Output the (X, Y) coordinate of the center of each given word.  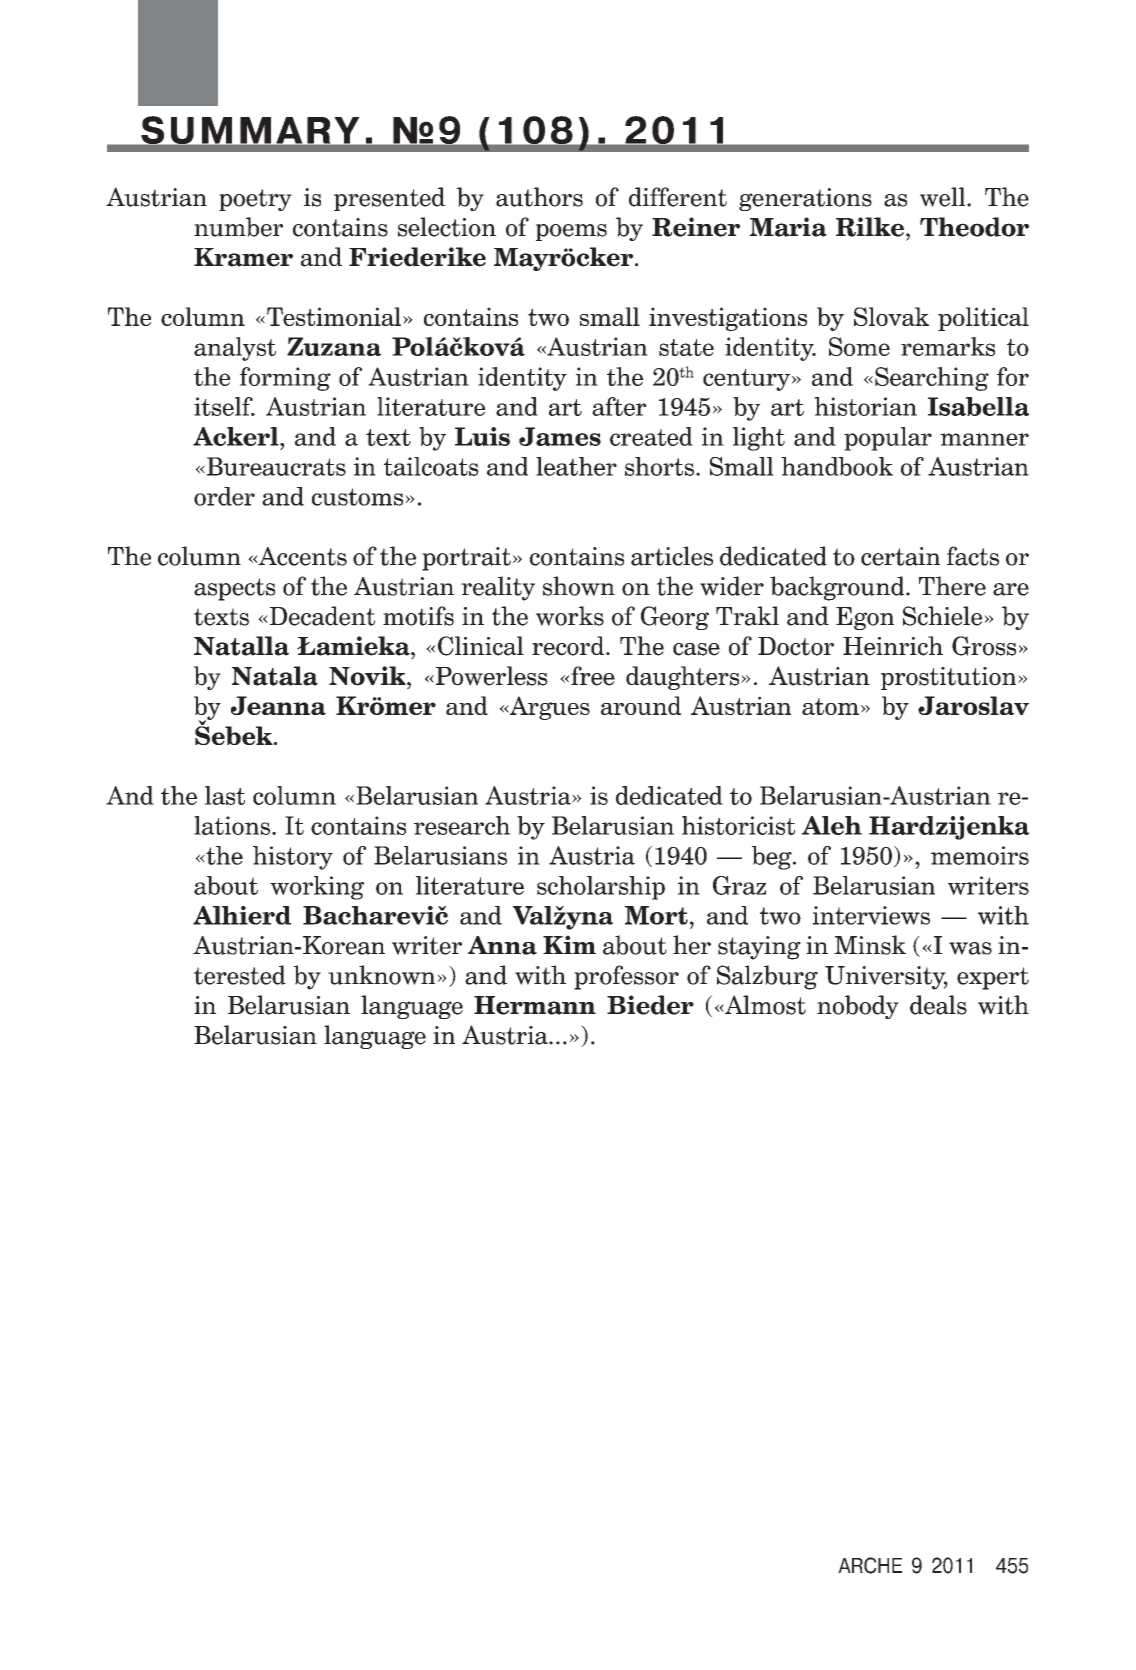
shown (579, 586)
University (886, 978)
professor (626, 977)
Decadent (321, 616)
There (952, 586)
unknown (381, 975)
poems (571, 232)
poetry (255, 200)
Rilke (870, 227)
